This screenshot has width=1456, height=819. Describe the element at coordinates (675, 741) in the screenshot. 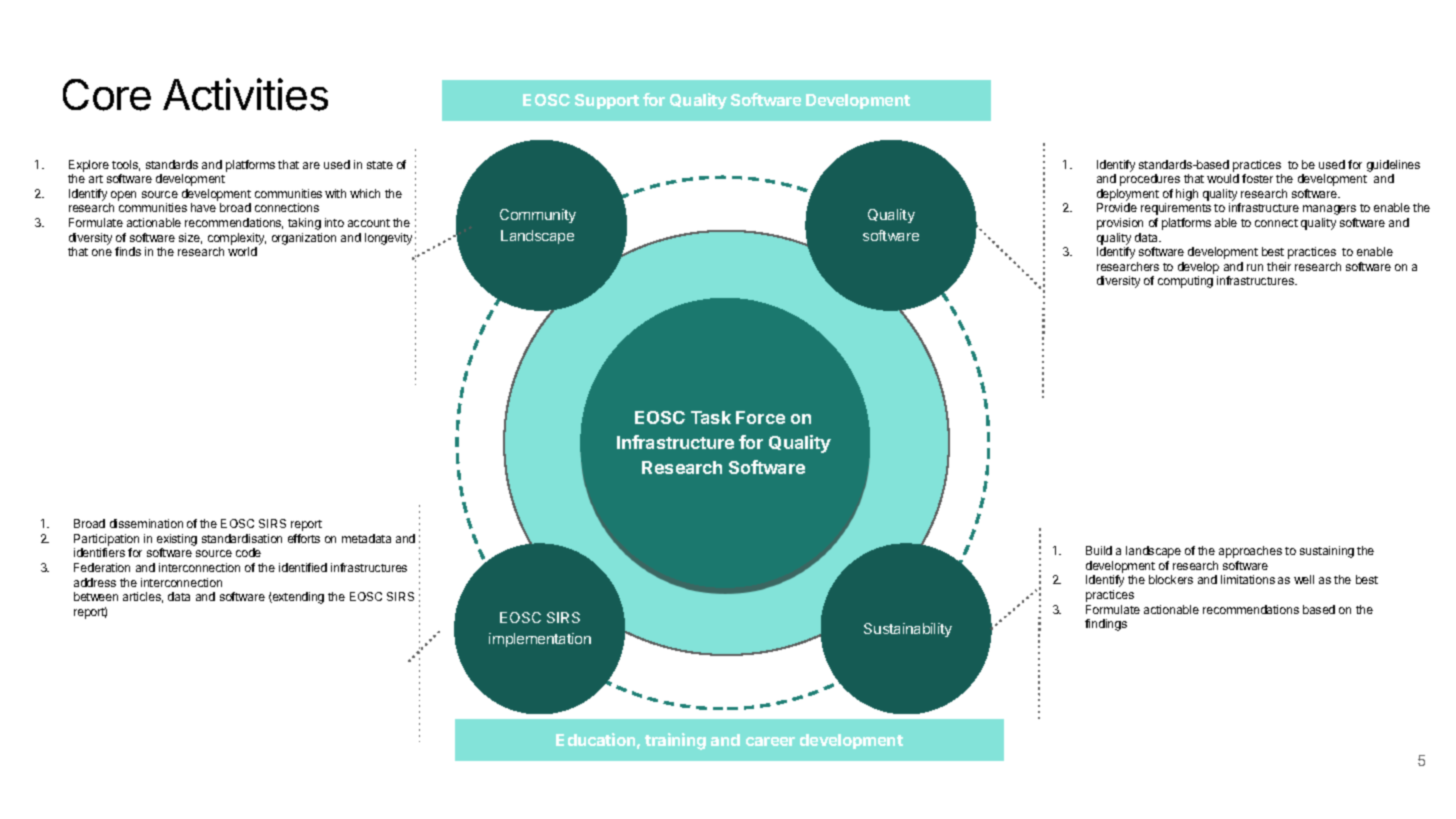

I see `training` at that location.
